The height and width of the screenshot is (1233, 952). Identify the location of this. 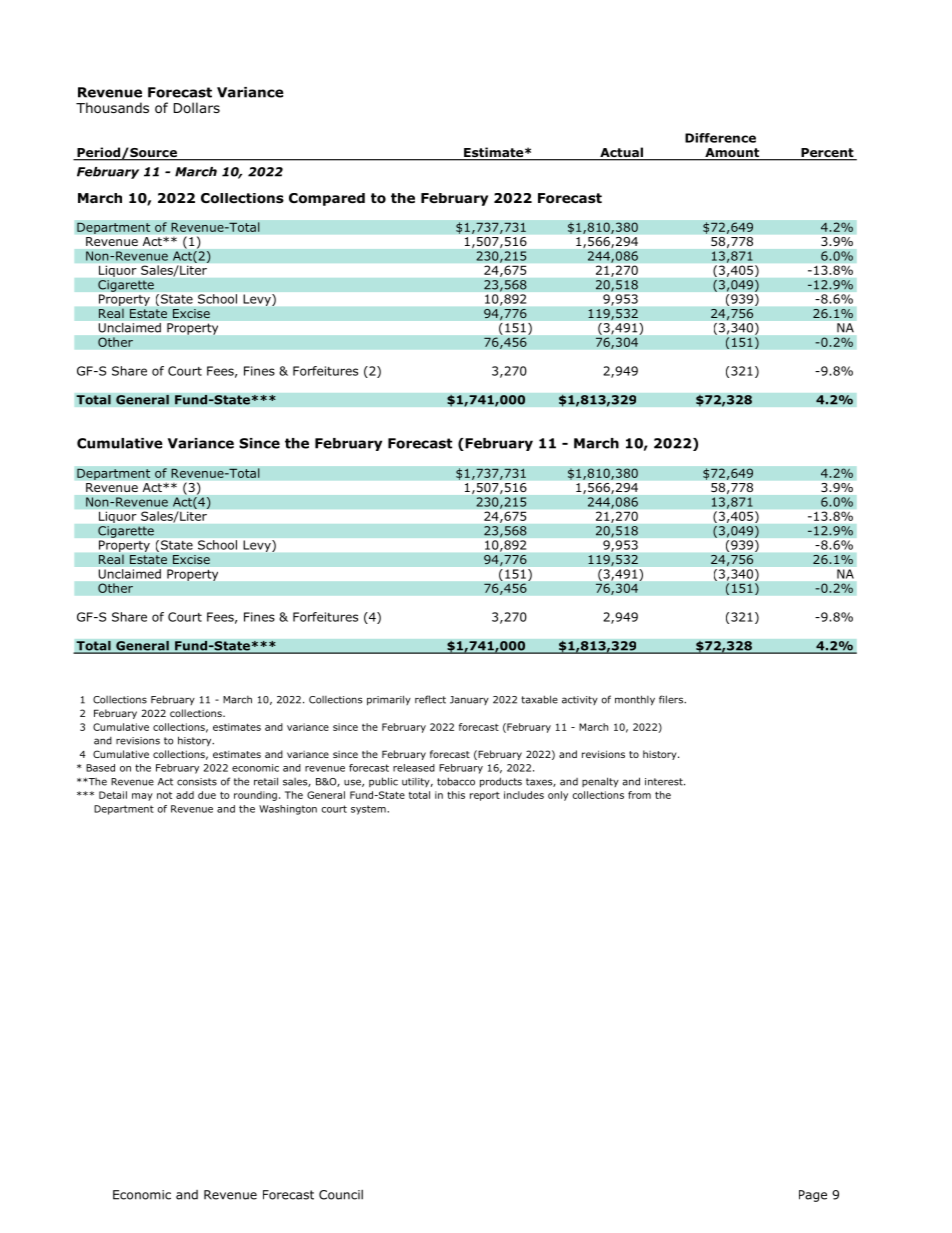
(456, 795).
